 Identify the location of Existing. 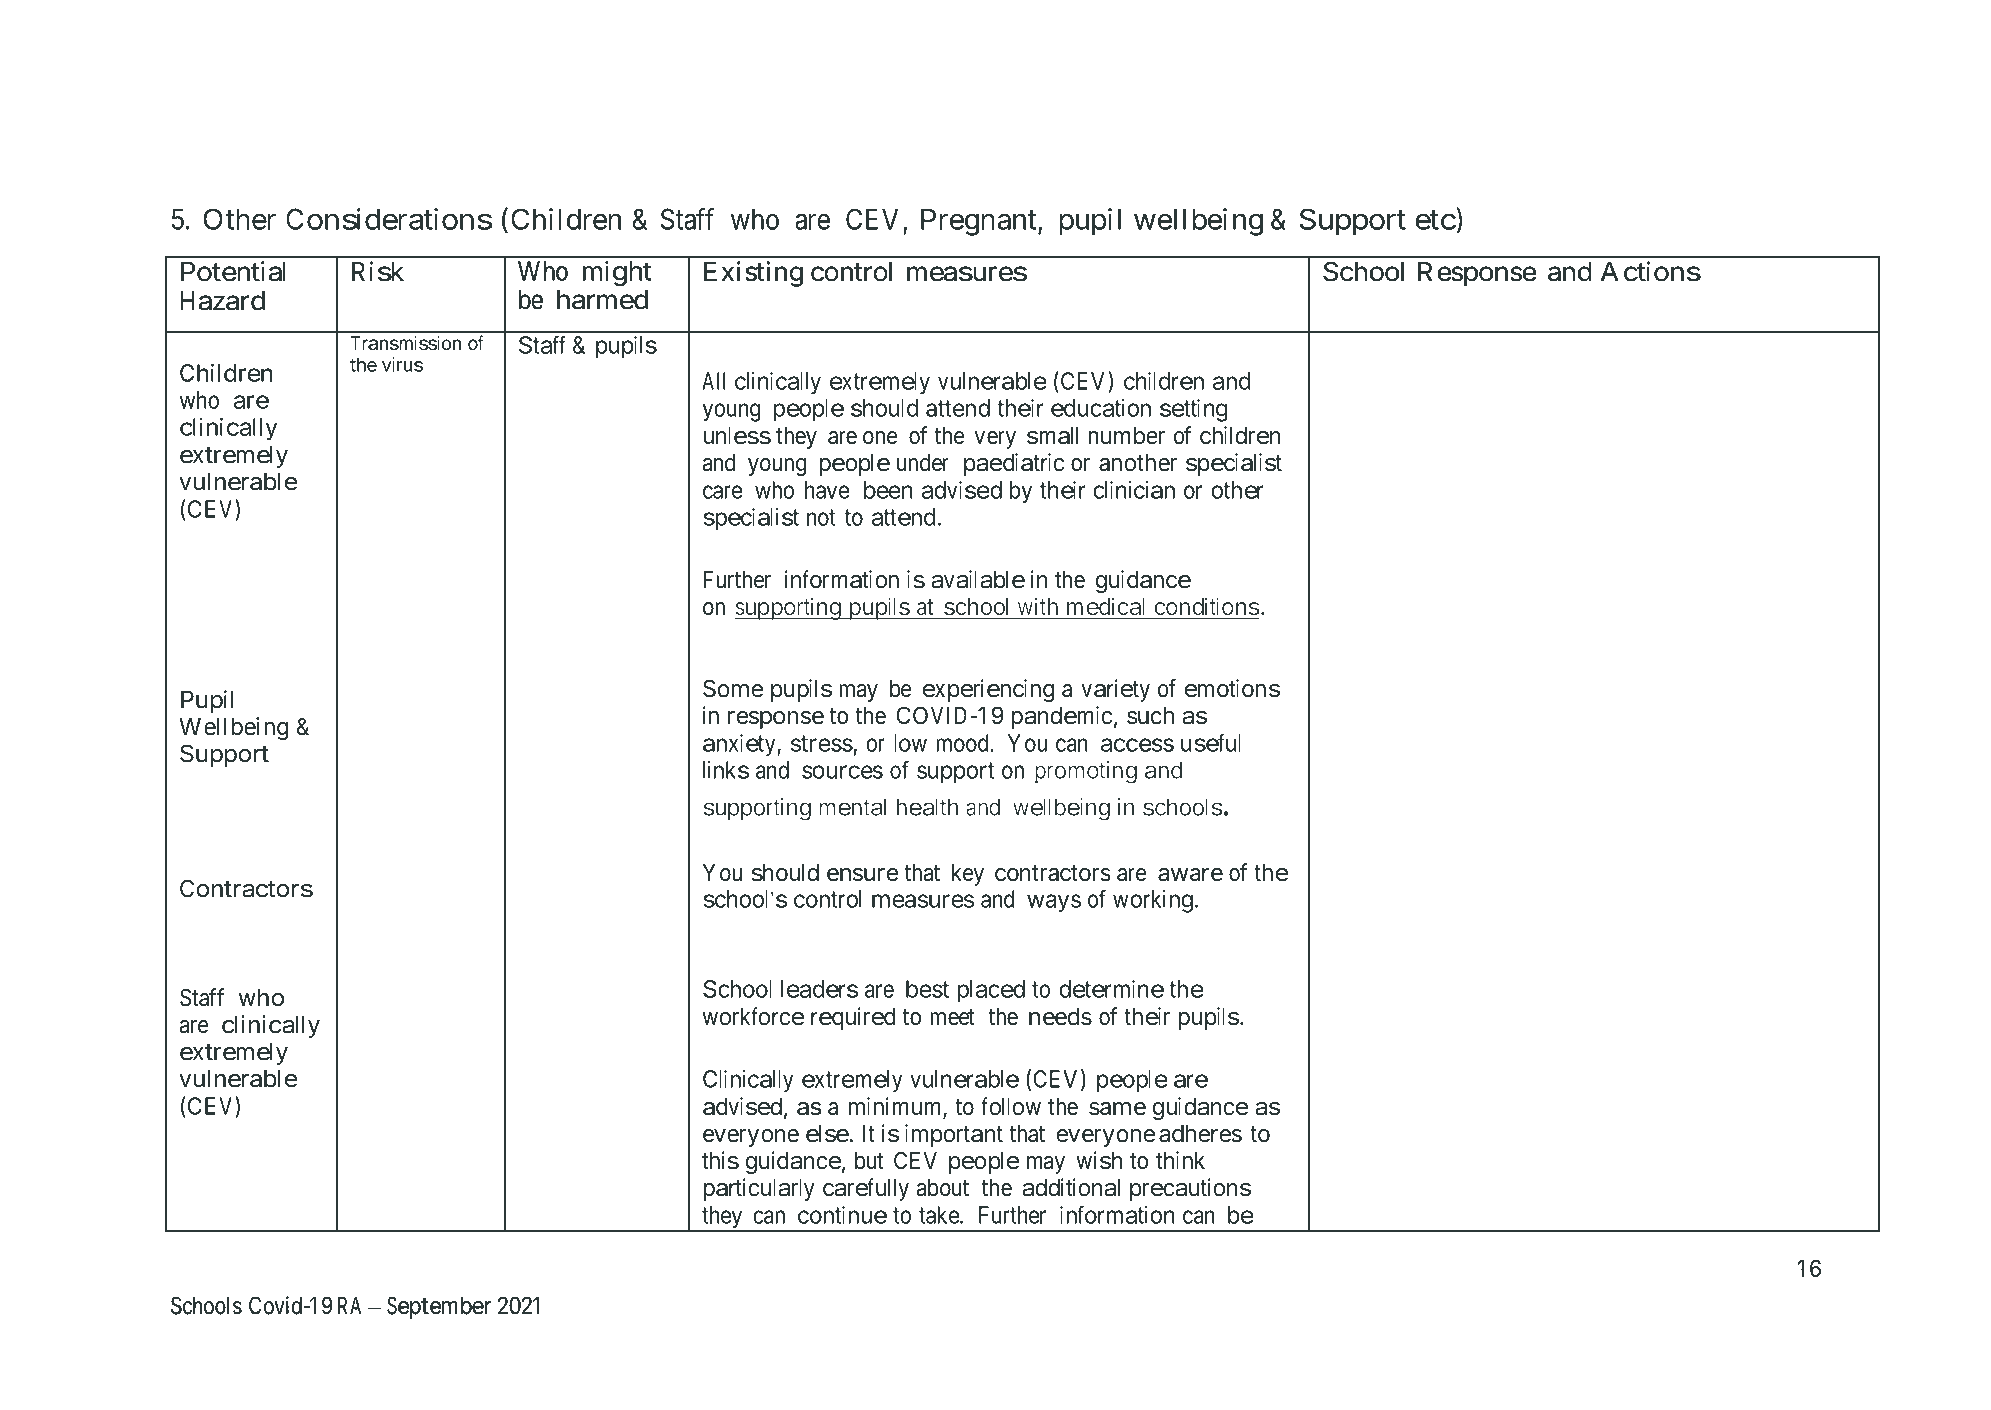
(753, 274).
